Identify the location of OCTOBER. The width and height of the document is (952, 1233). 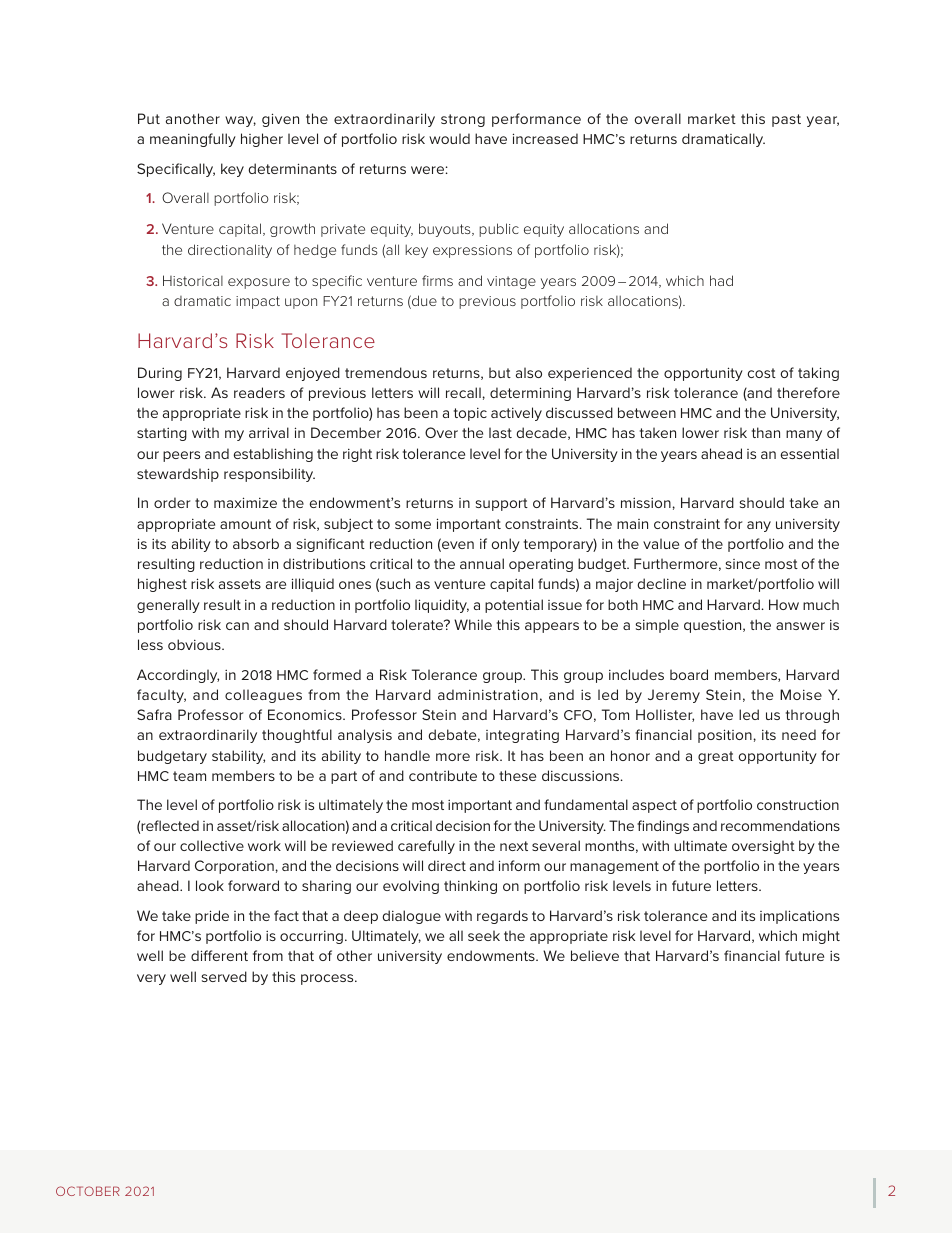
(88, 1191).
